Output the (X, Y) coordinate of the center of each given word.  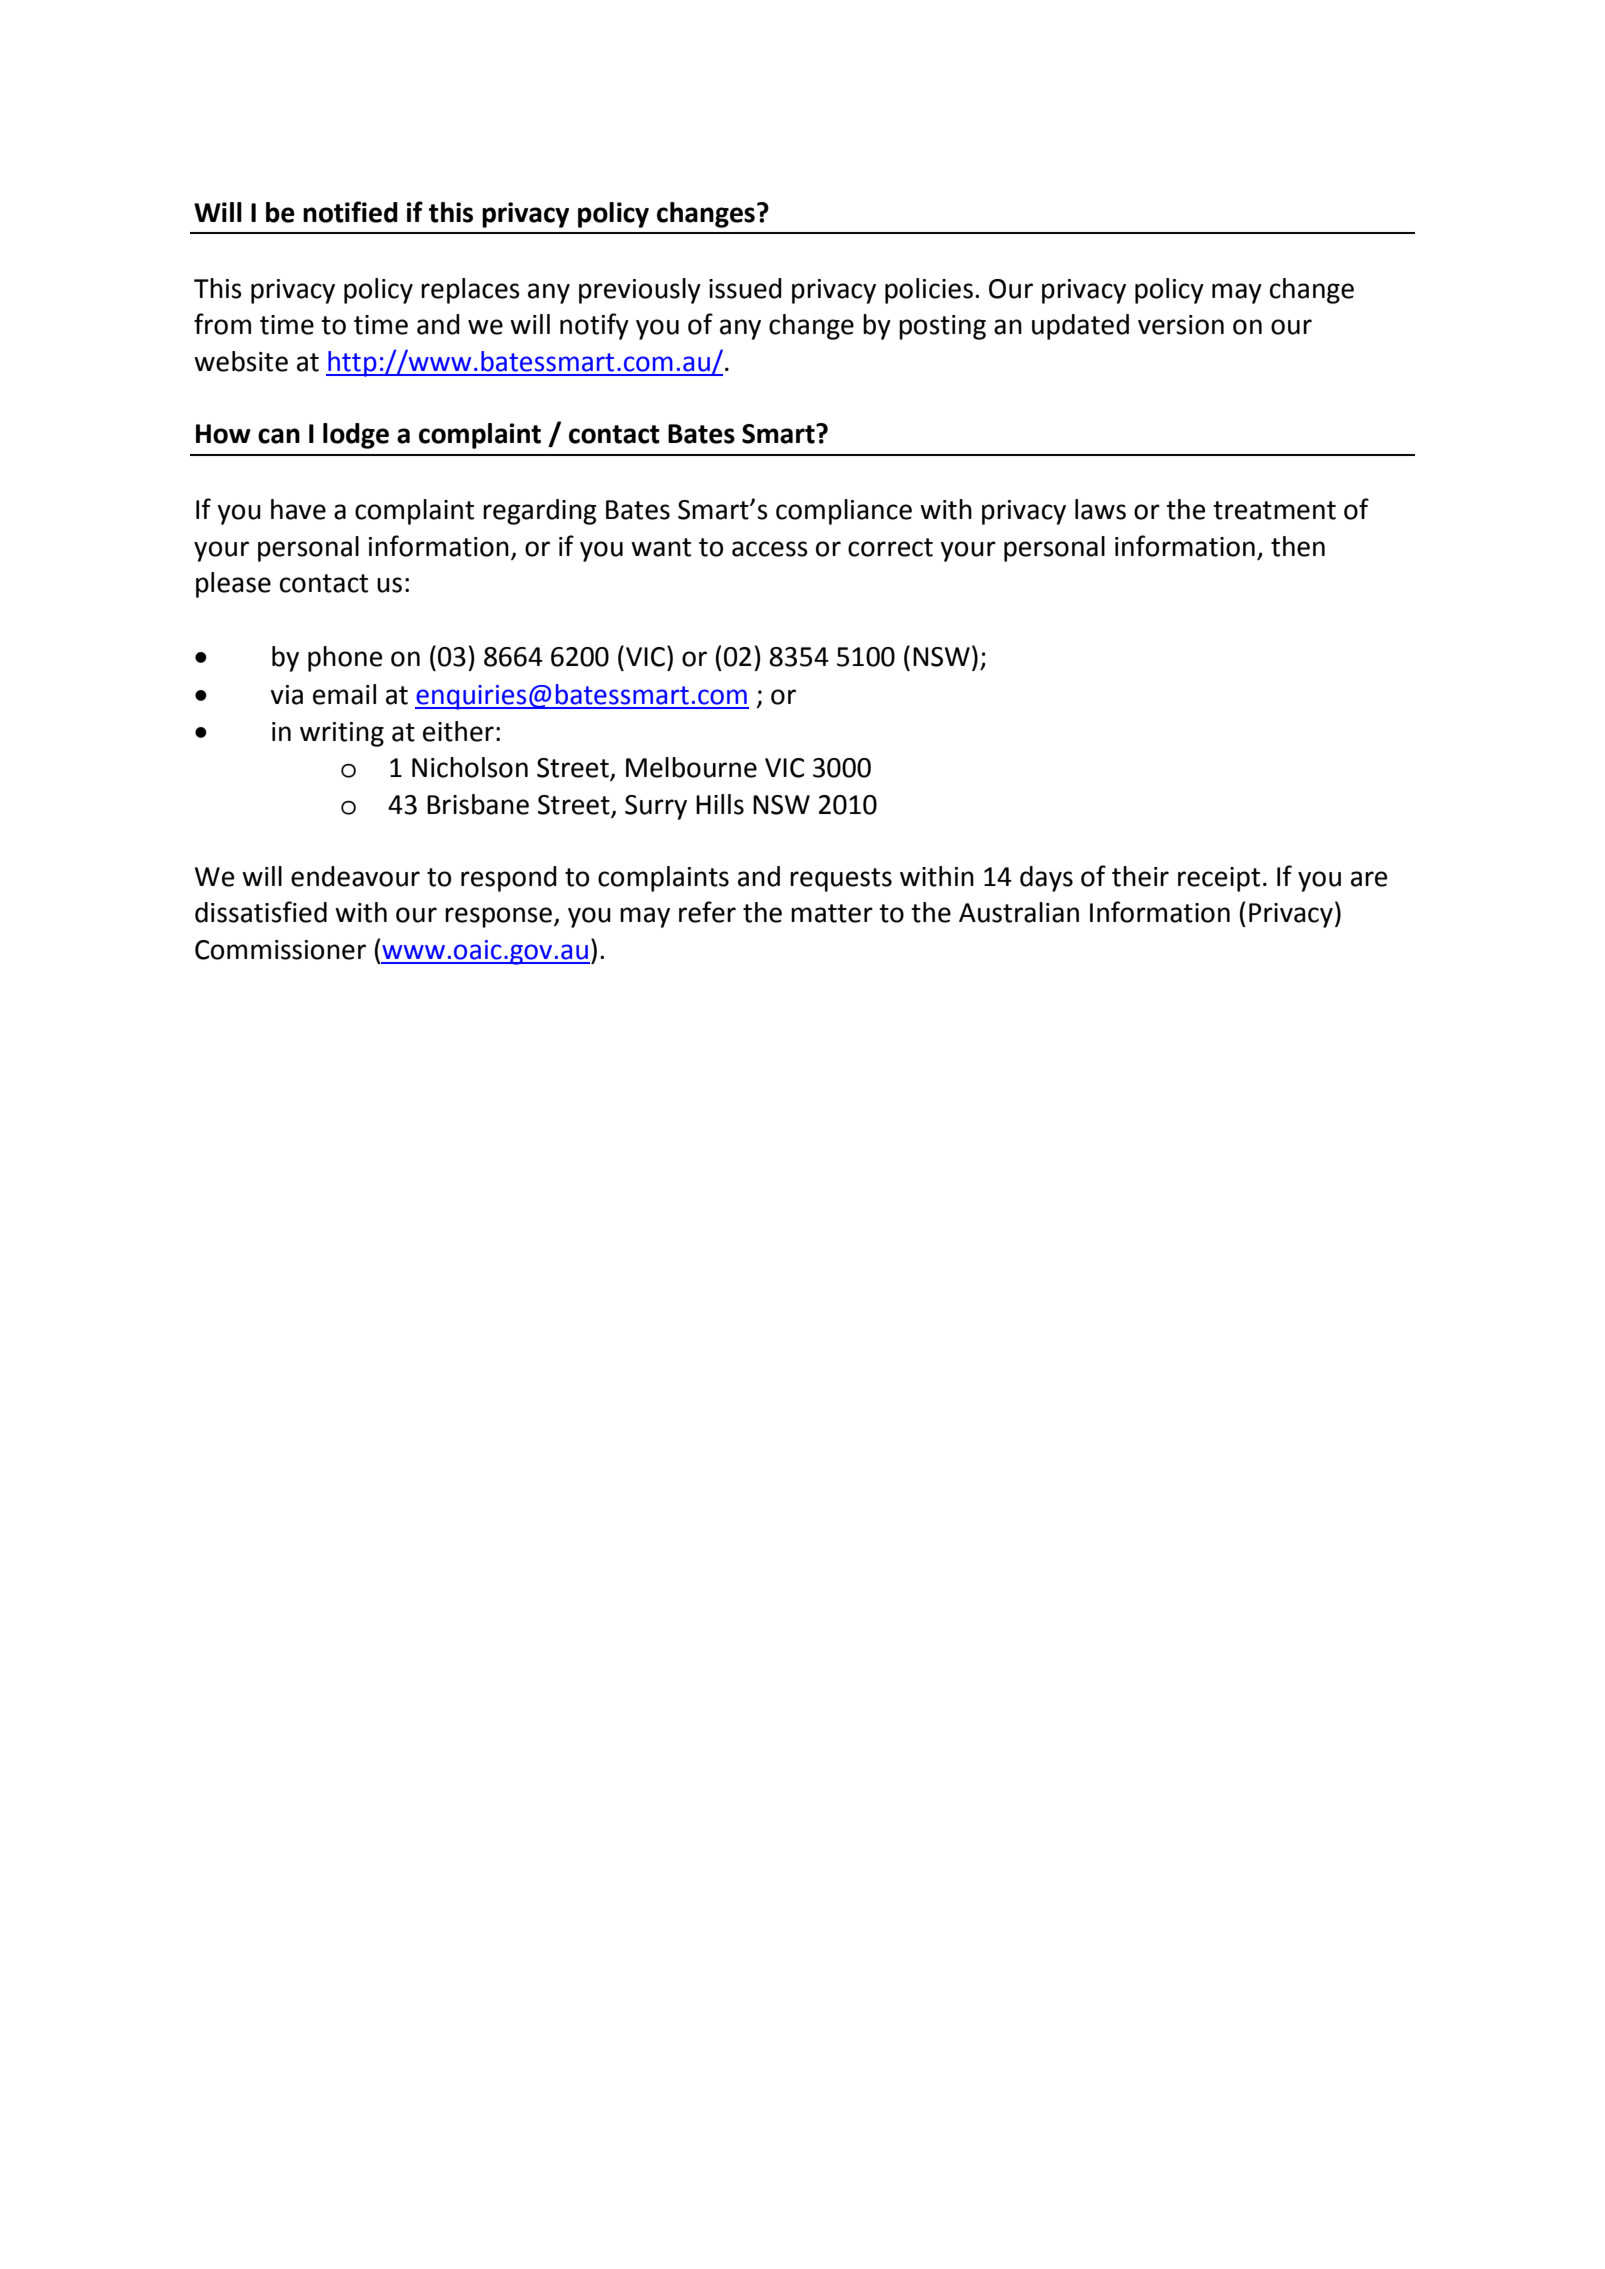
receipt (1219, 879)
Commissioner (280, 950)
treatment (1274, 510)
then (1298, 546)
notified (350, 212)
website (241, 361)
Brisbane (478, 804)
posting (942, 327)
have (298, 509)
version (1181, 325)
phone (345, 659)
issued (745, 288)
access (770, 549)
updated (1080, 327)
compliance (844, 512)
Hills (720, 804)
